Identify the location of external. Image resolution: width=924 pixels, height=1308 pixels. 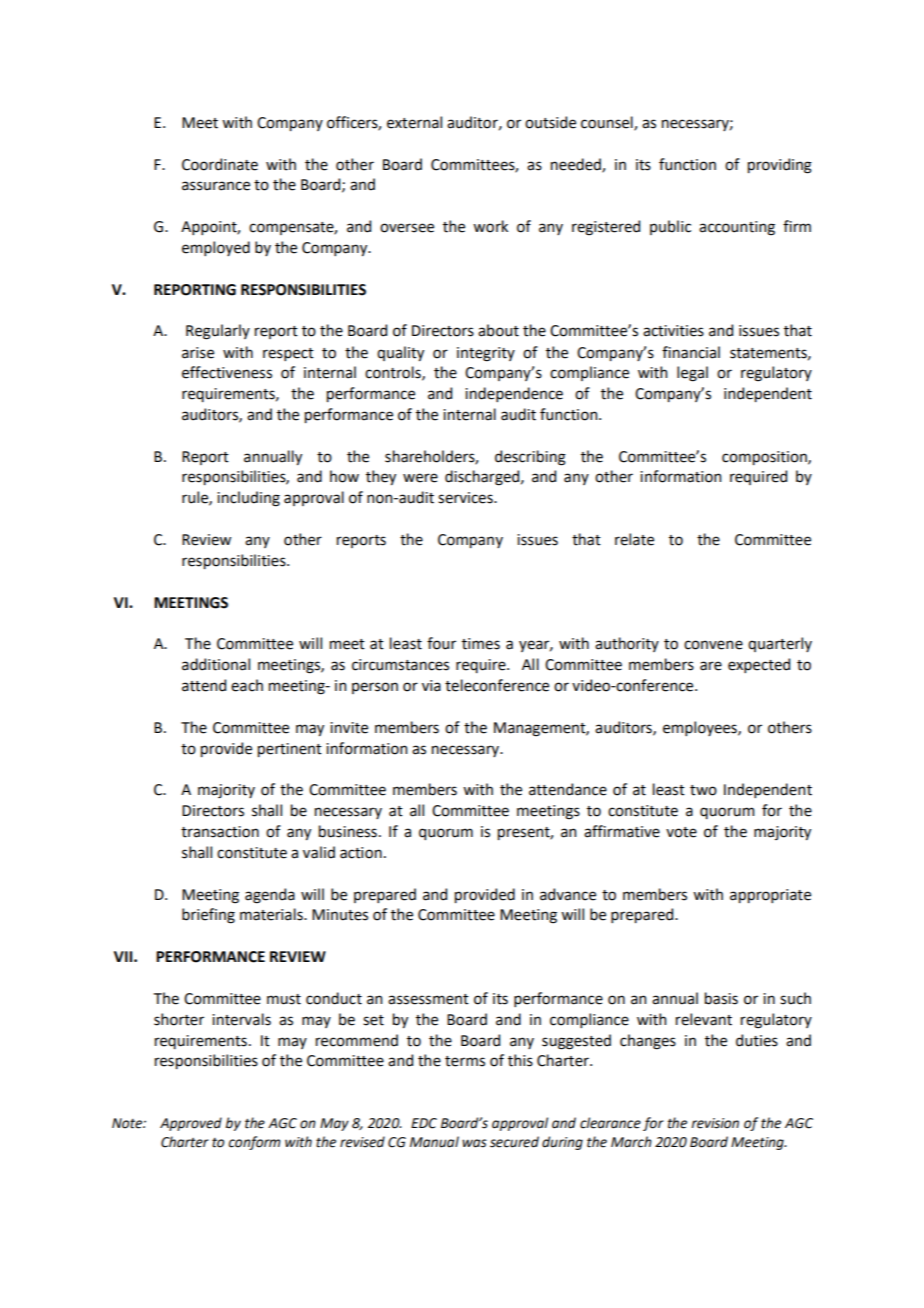
(414, 122).
